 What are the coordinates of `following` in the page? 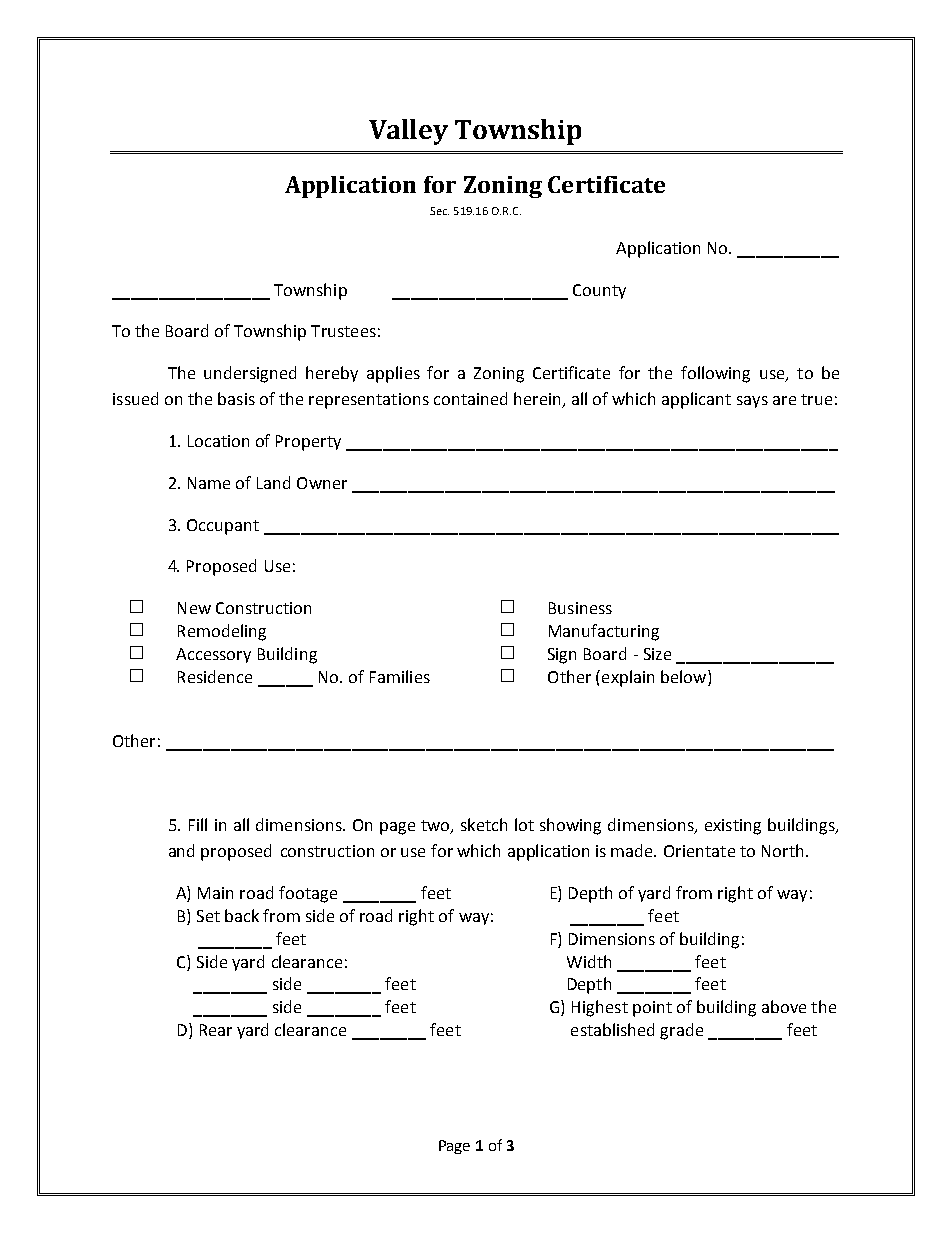 It's located at (715, 374).
